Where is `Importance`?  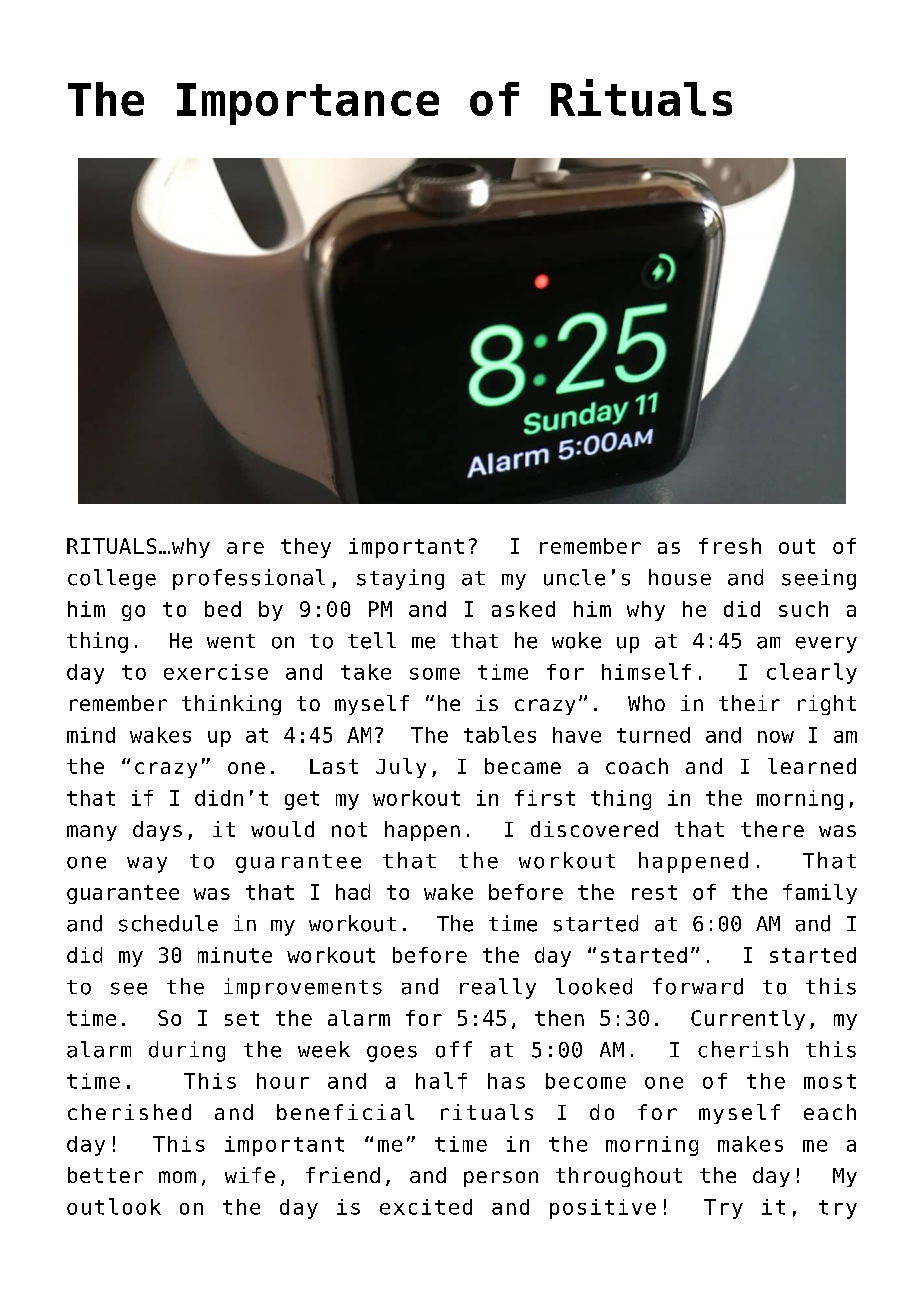
Importance is located at coordinates (308, 104).
